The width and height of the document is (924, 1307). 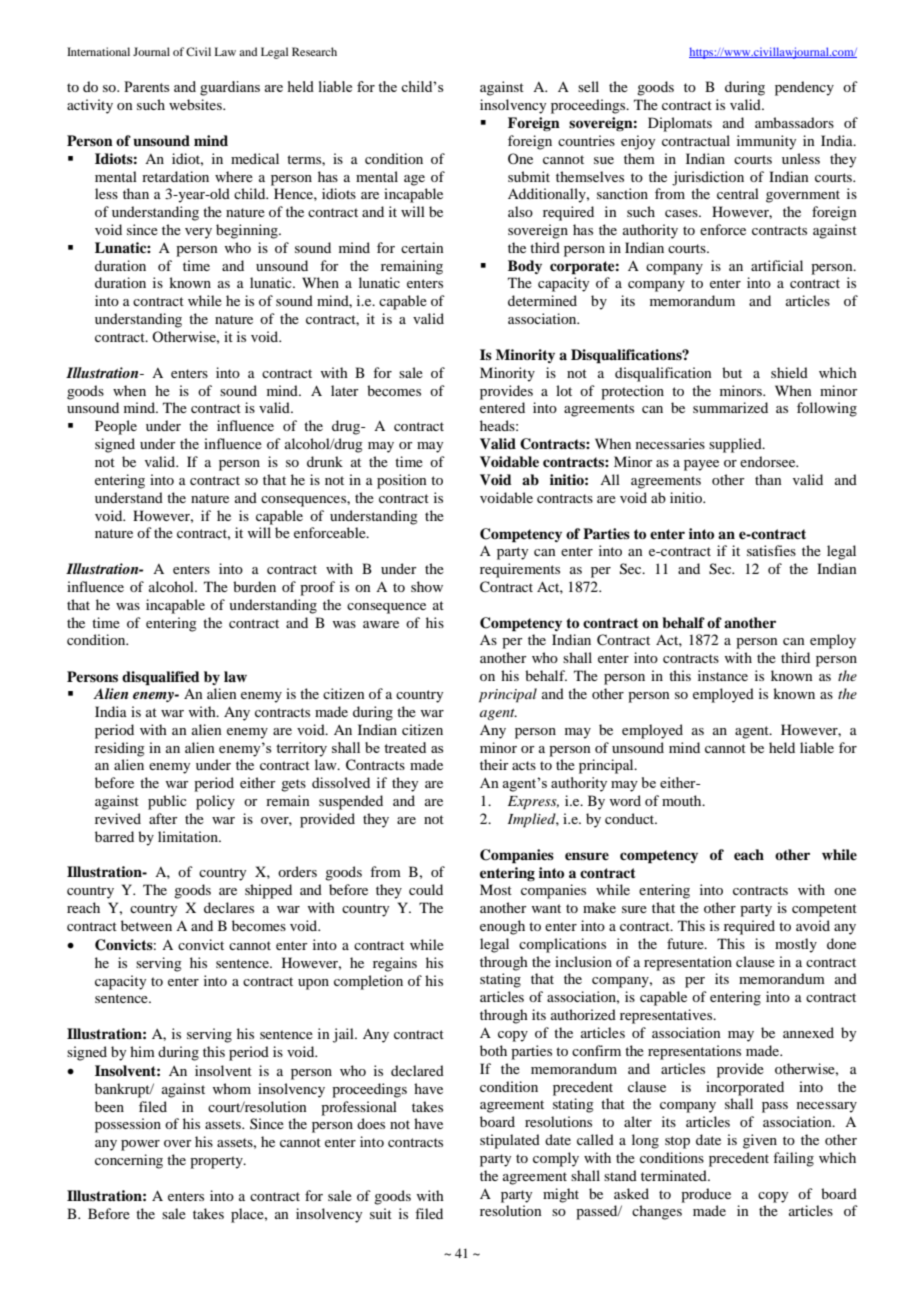 What do you see at coordinates (723, 675) in the document?
I see `instance` at bounding box center [723, 675].
